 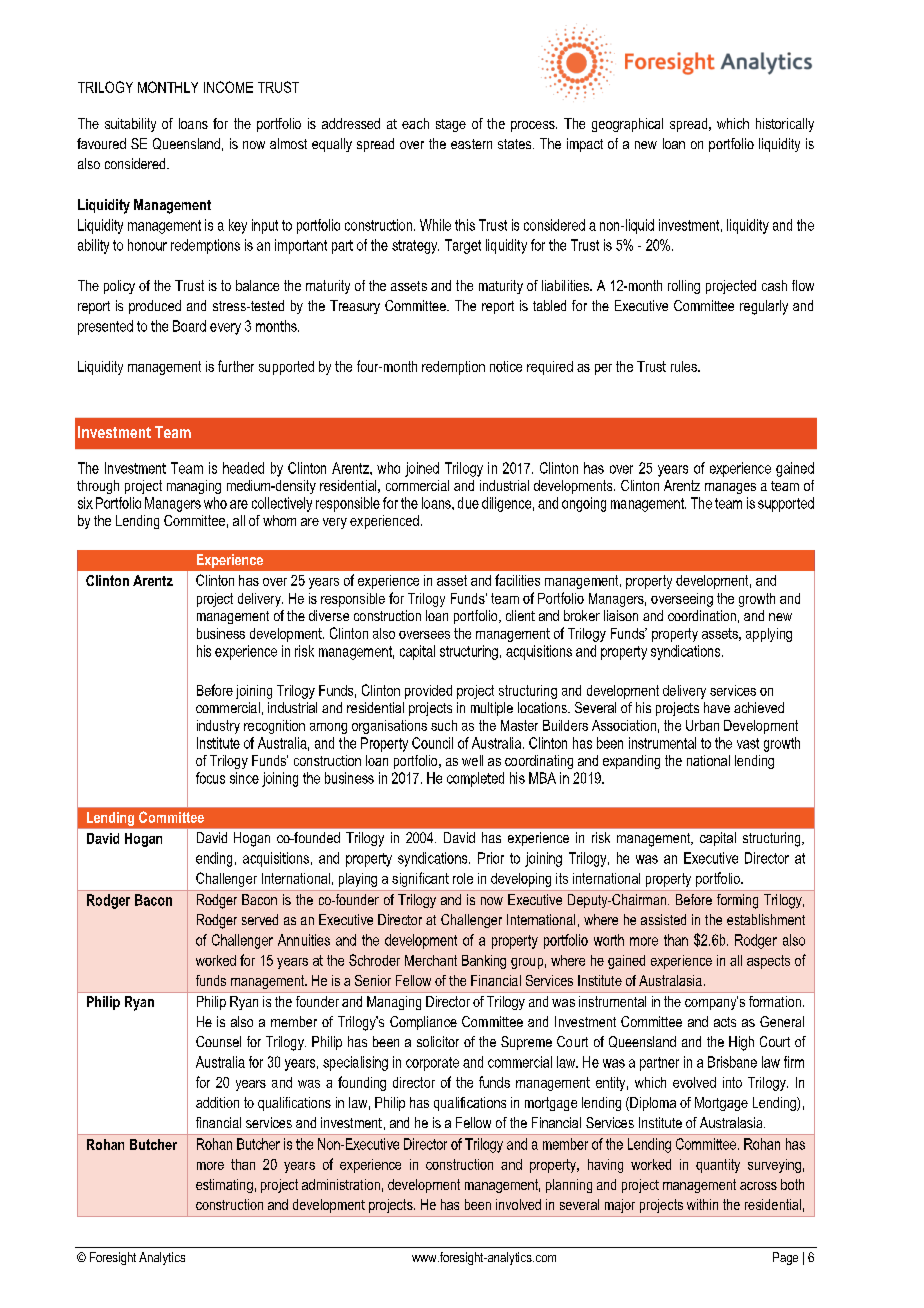 What do you see at coordinates (785, 125) in the page?
I see `historically` at bounding box center [785, 125].
